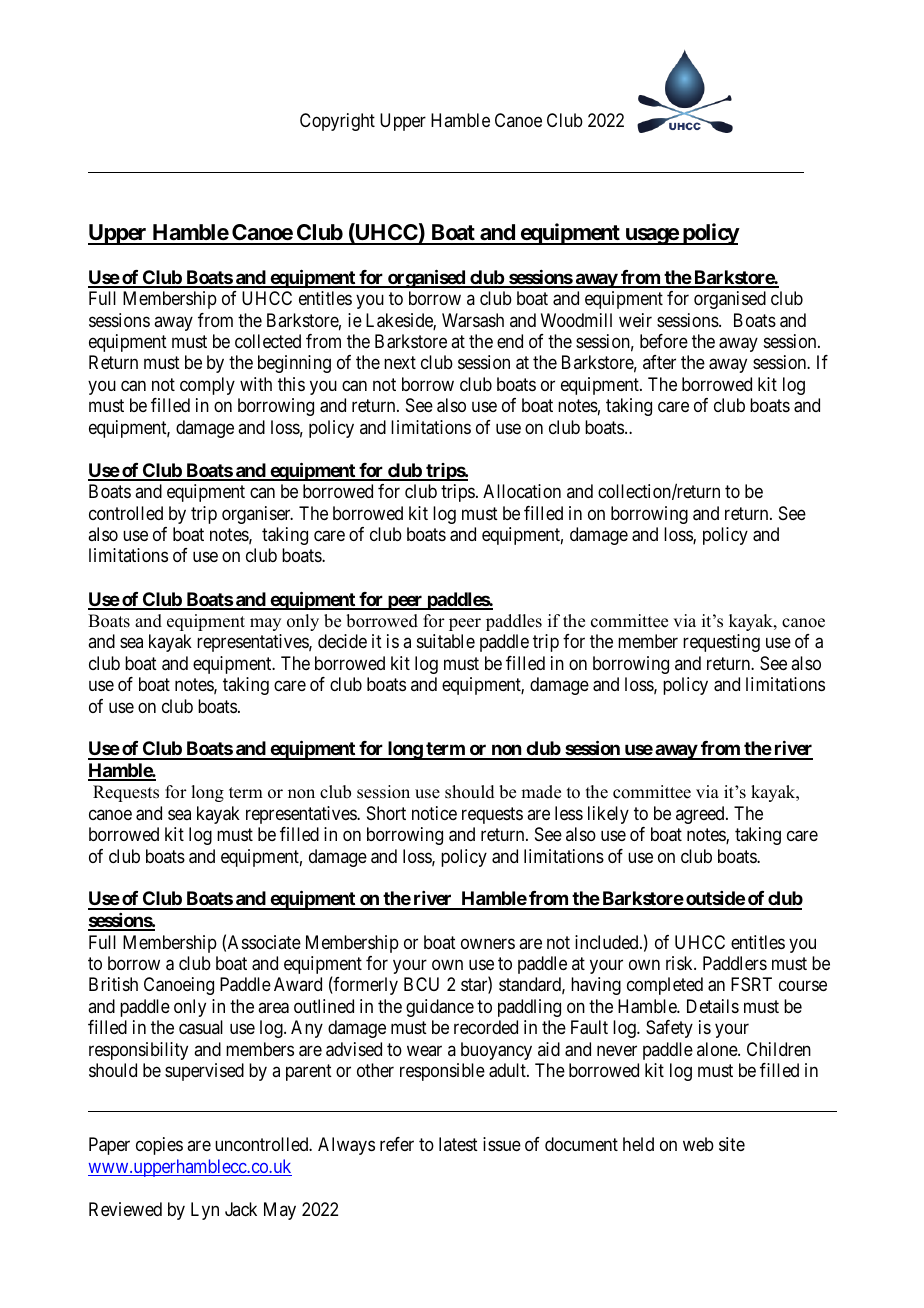 This screenshot has height=1308, width=924. What do you see at coordinates (680, 963) in the screenshot?
I see `risk` at bounding box center [680, 963].
